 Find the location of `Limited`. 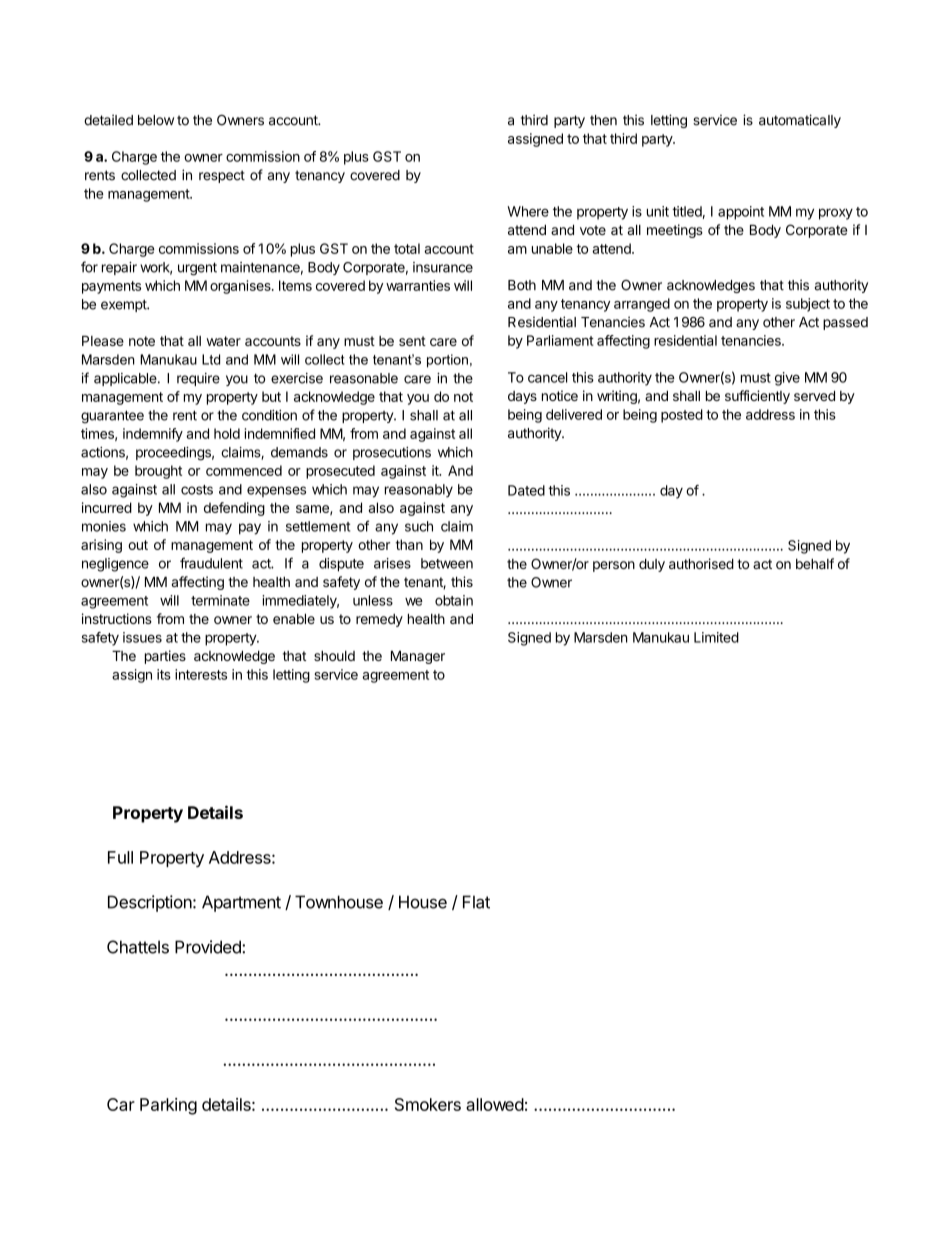

Limited is located at coordinates (716, 637).
